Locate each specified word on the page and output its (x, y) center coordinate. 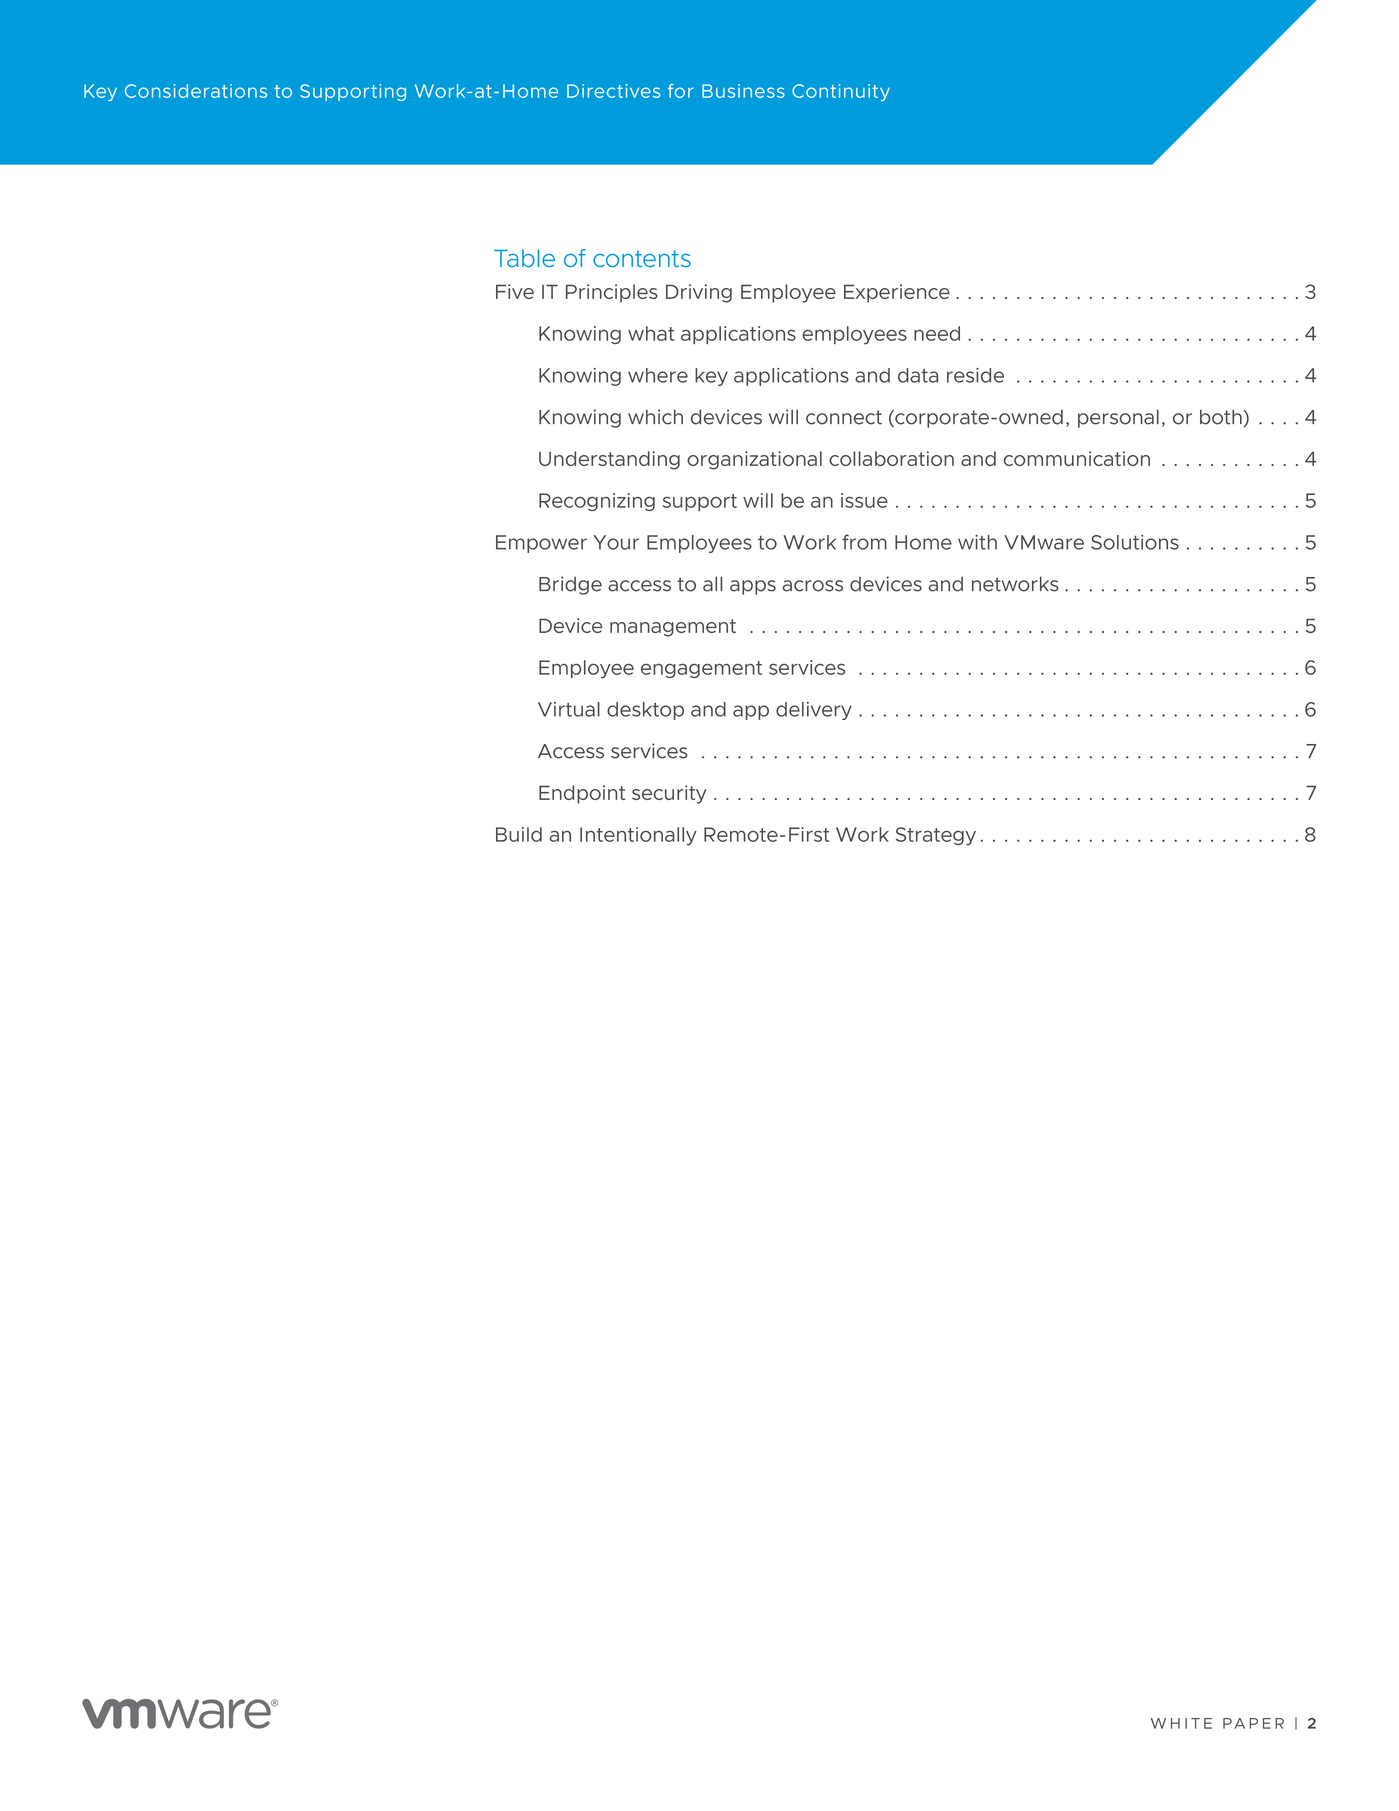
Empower (541, 544)
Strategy (936, 836)
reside (975, 375)
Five (515, 291)
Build (519, 834)
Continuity (841, 92)
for (681, 91)
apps (753, 587)
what (651, 333)
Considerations (196, 91)
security (669, 794)
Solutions (1135, 542)
